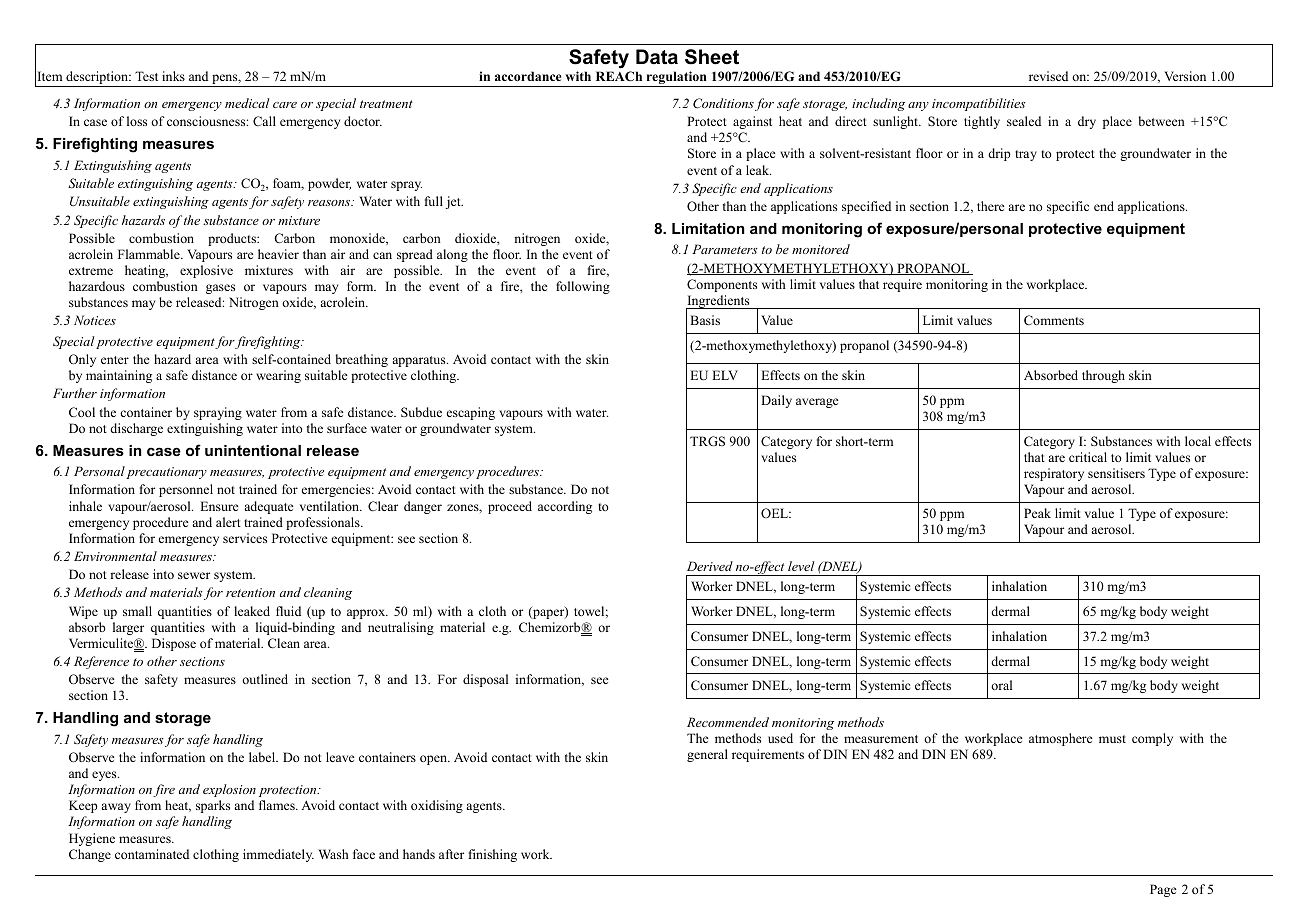  What do you see at coordinates (1054, 474) in the screenshot?
I see `respiratory` at bounding box center [1054, 474].
